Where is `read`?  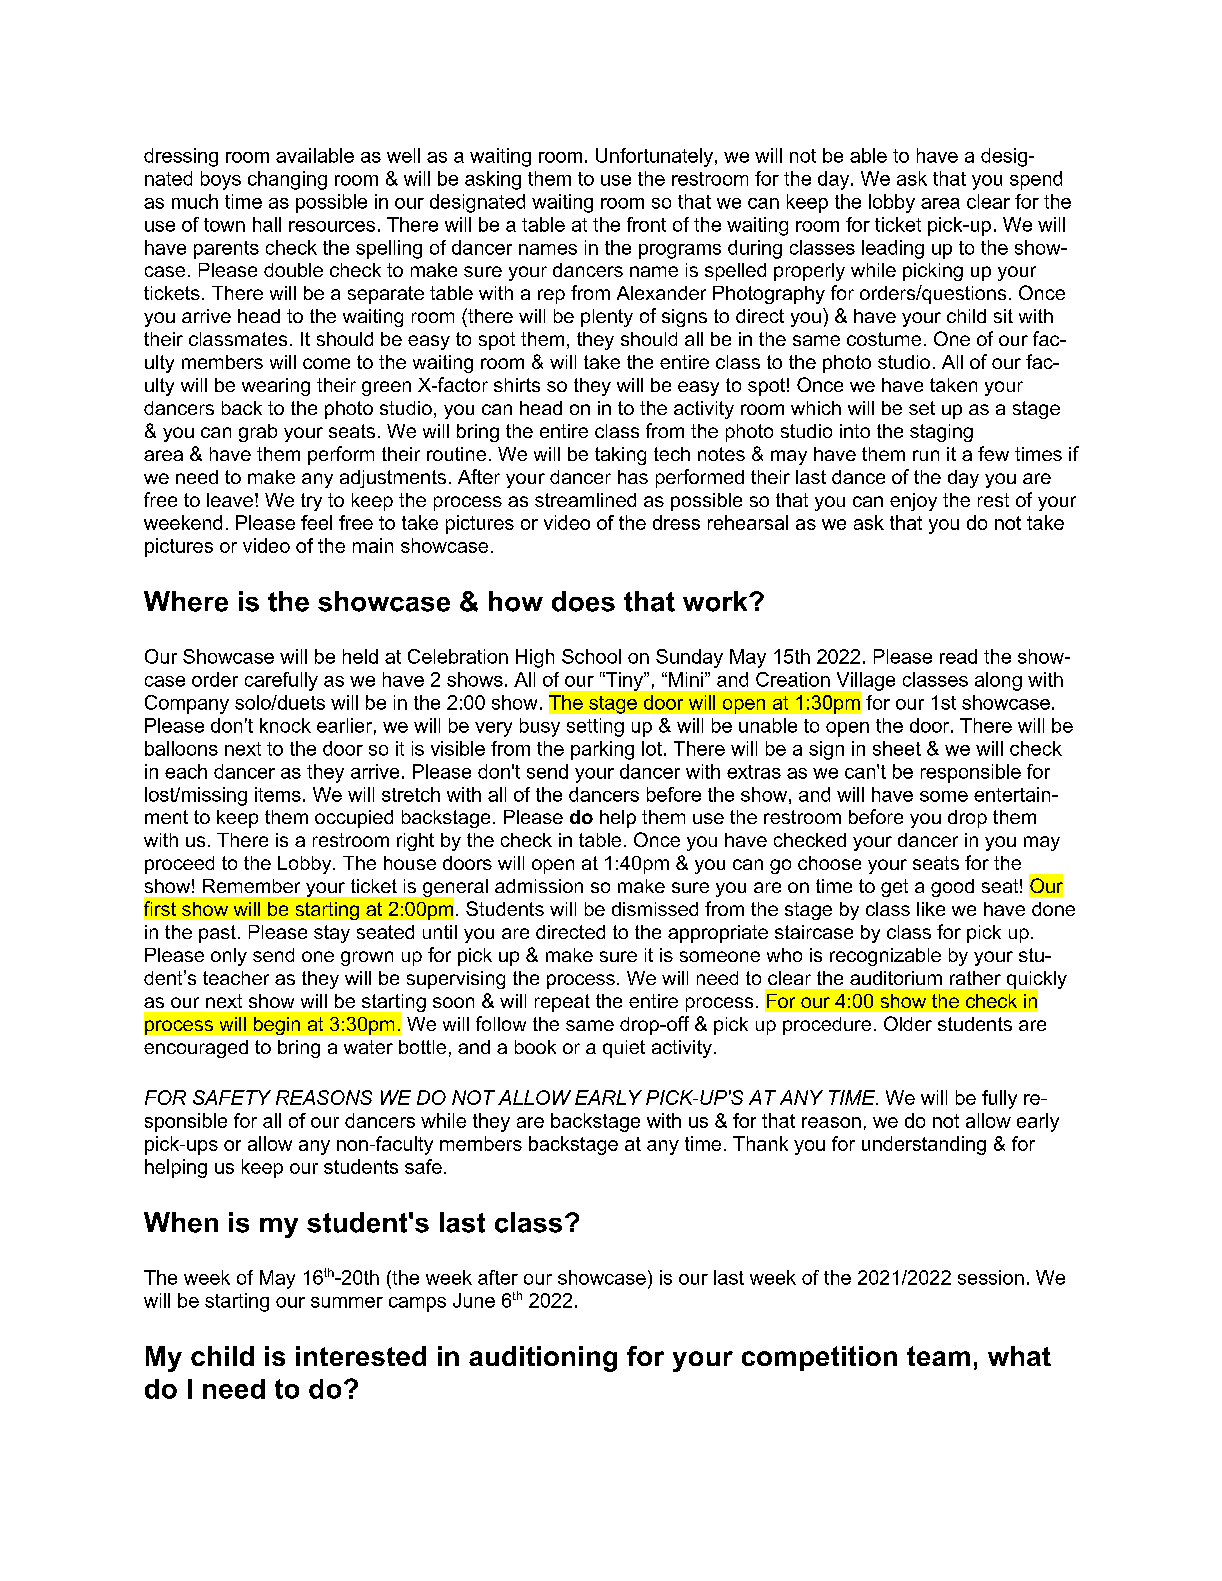 read is located at coordinates (958, 656).
